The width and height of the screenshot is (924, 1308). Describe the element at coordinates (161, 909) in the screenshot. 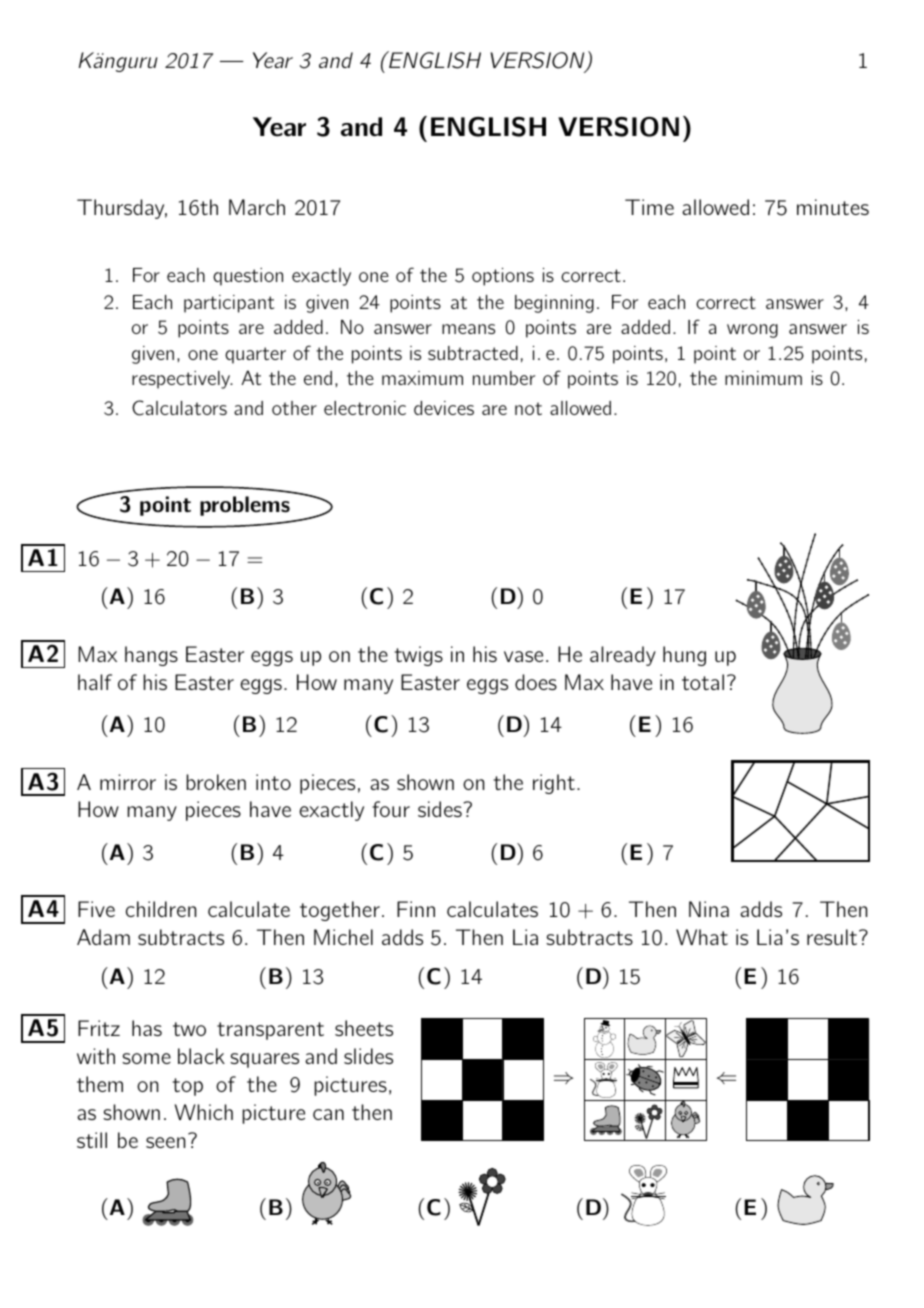

I see `children` at that location.
